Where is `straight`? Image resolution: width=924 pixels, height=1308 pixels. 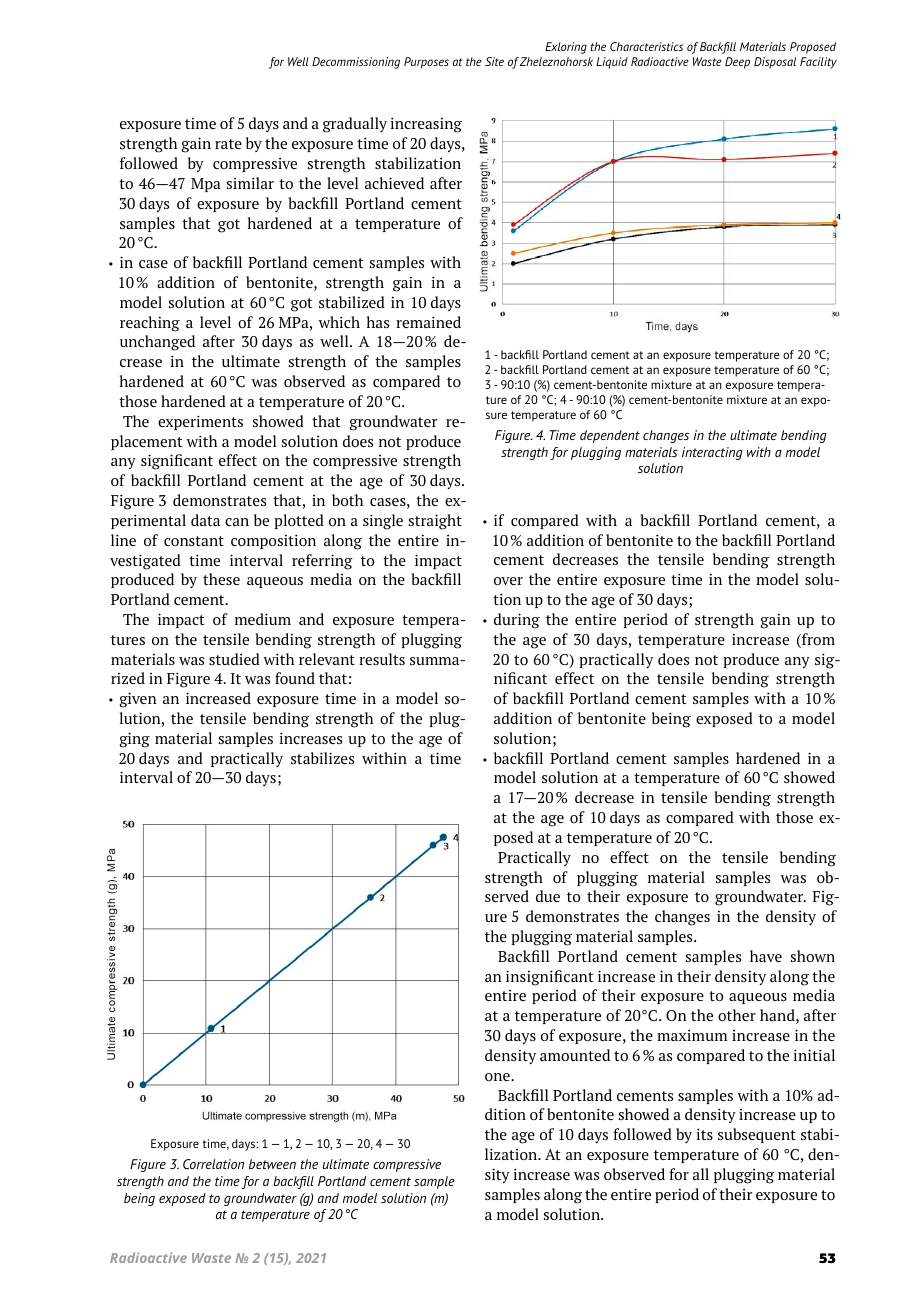 straight is located at coordinates (435, 522).
